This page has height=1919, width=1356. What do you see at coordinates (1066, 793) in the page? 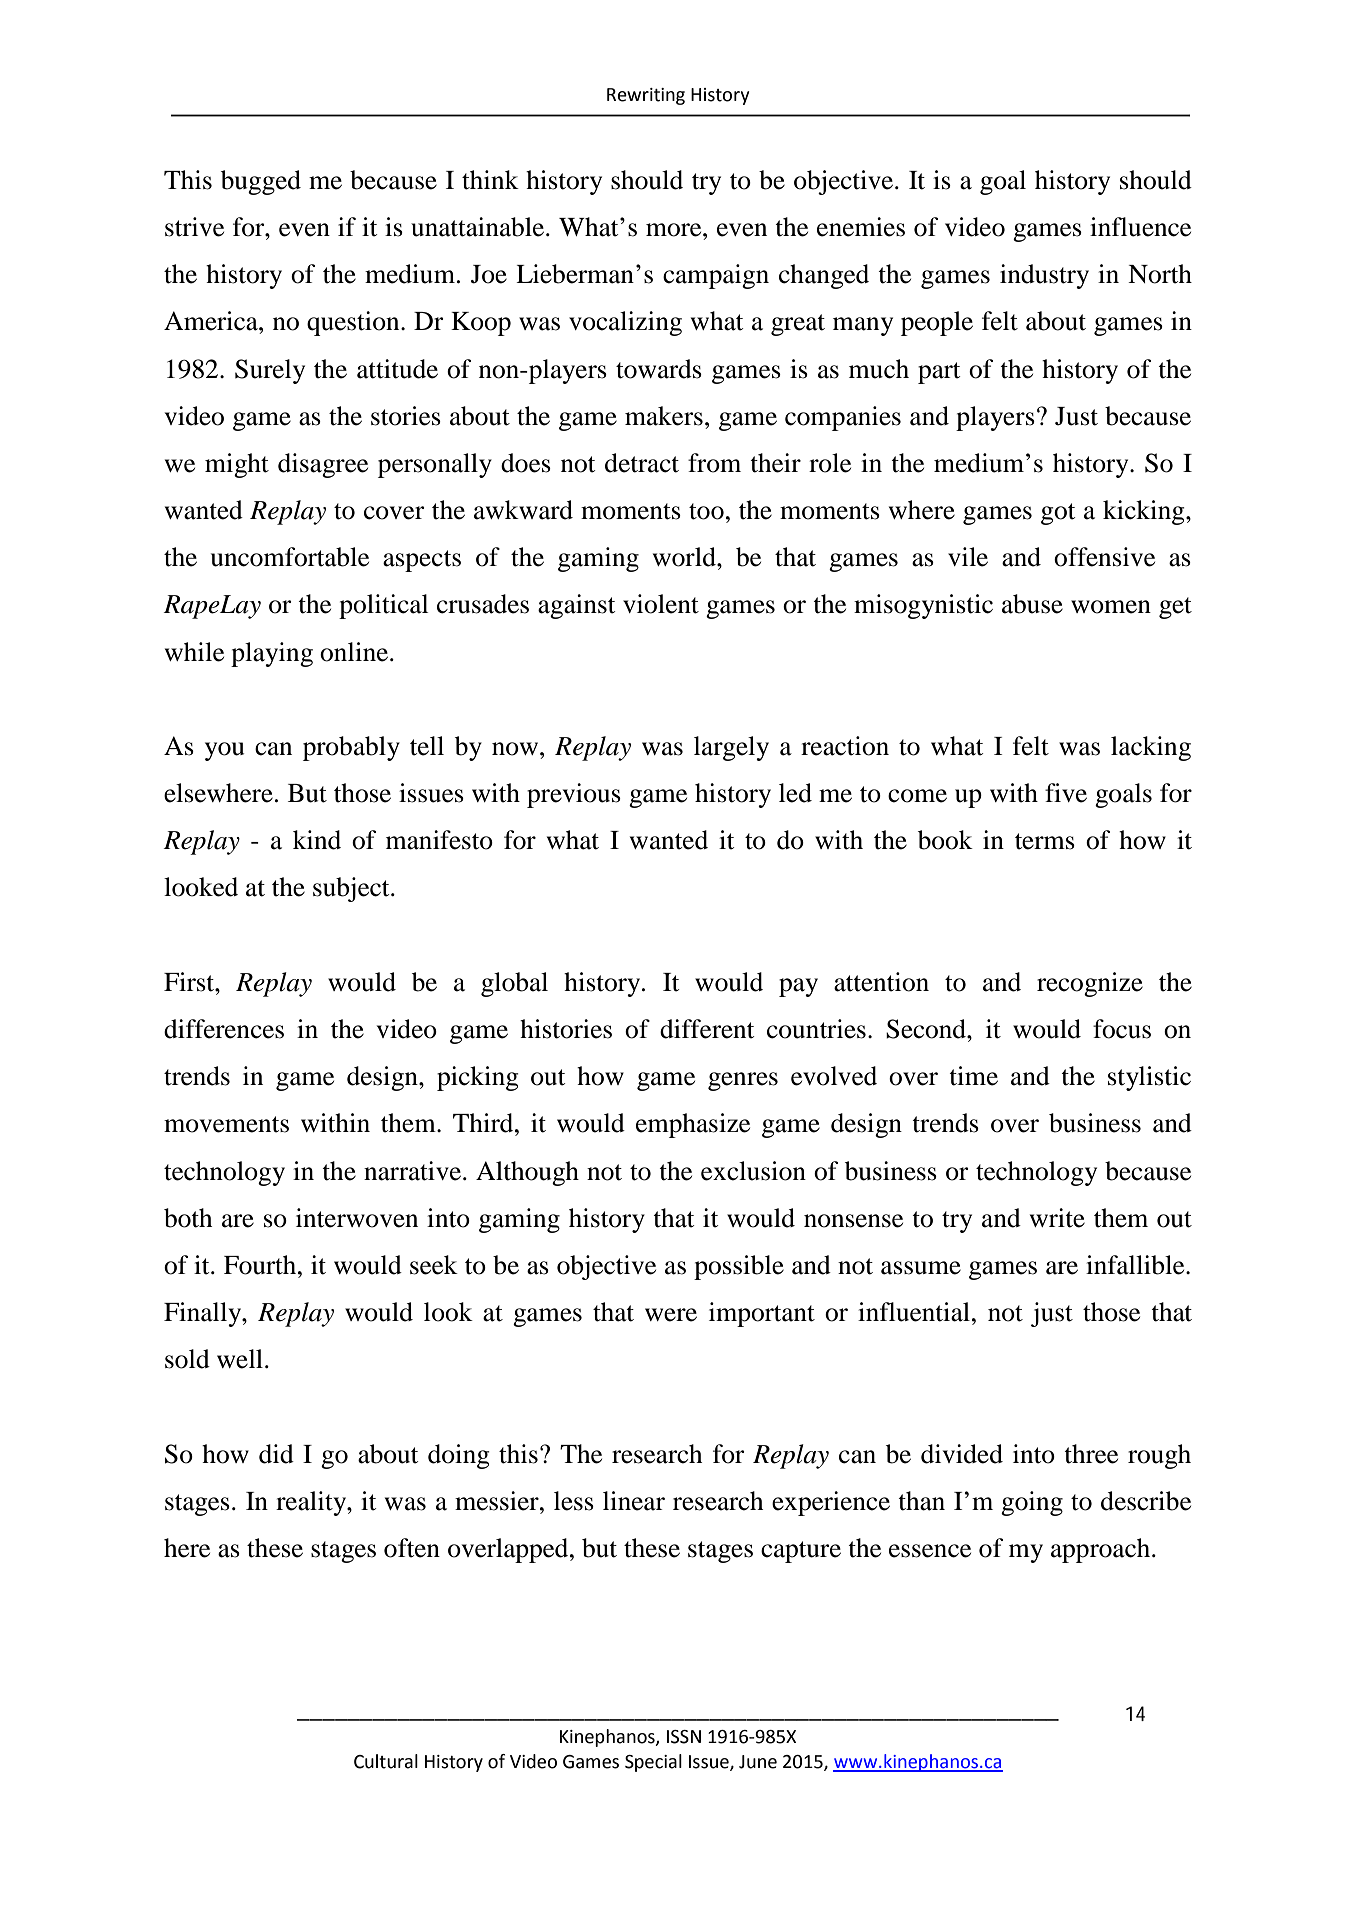
I see `five` at bounding box center [1066, 793].
